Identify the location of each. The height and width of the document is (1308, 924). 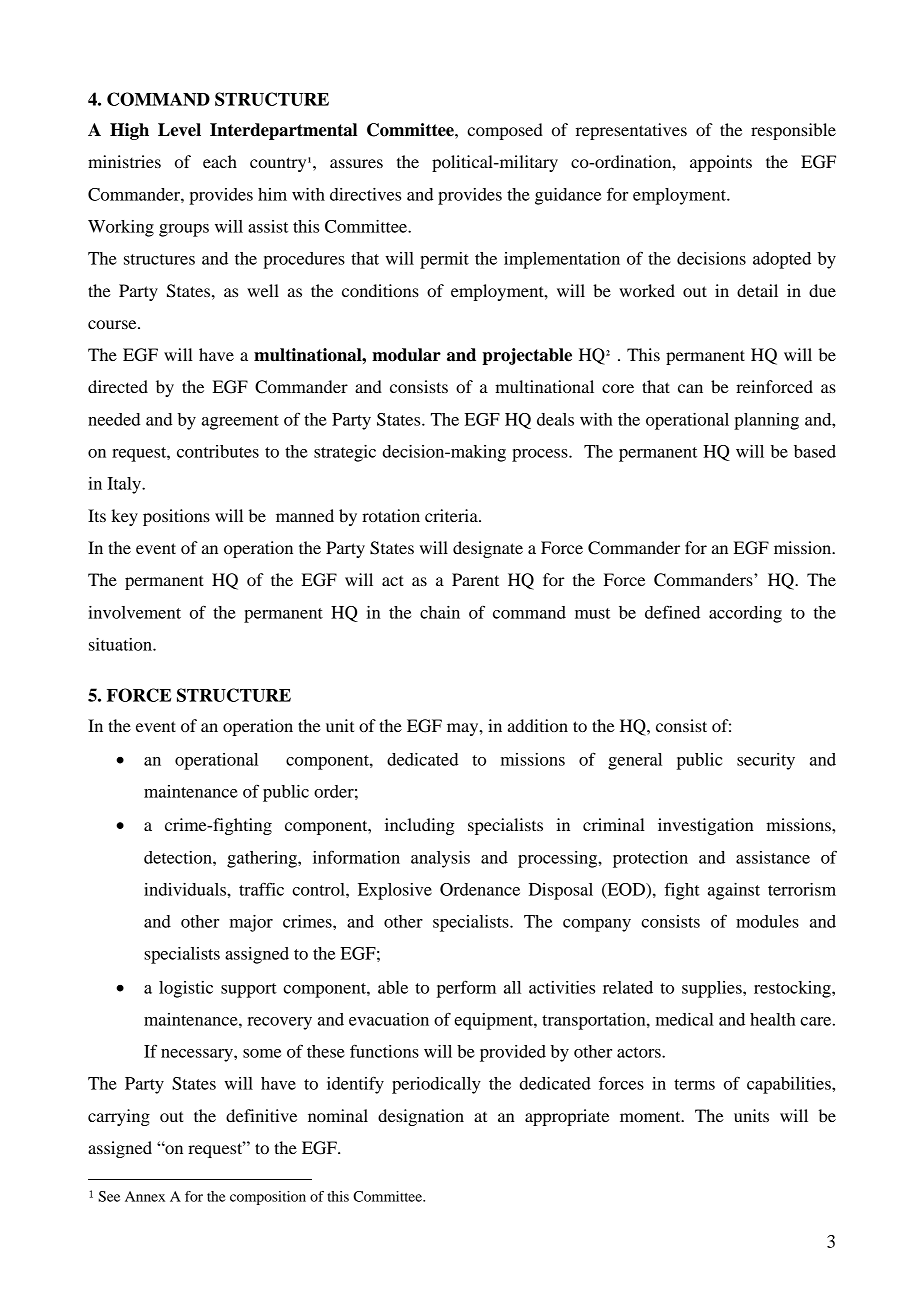
(220, 161).
